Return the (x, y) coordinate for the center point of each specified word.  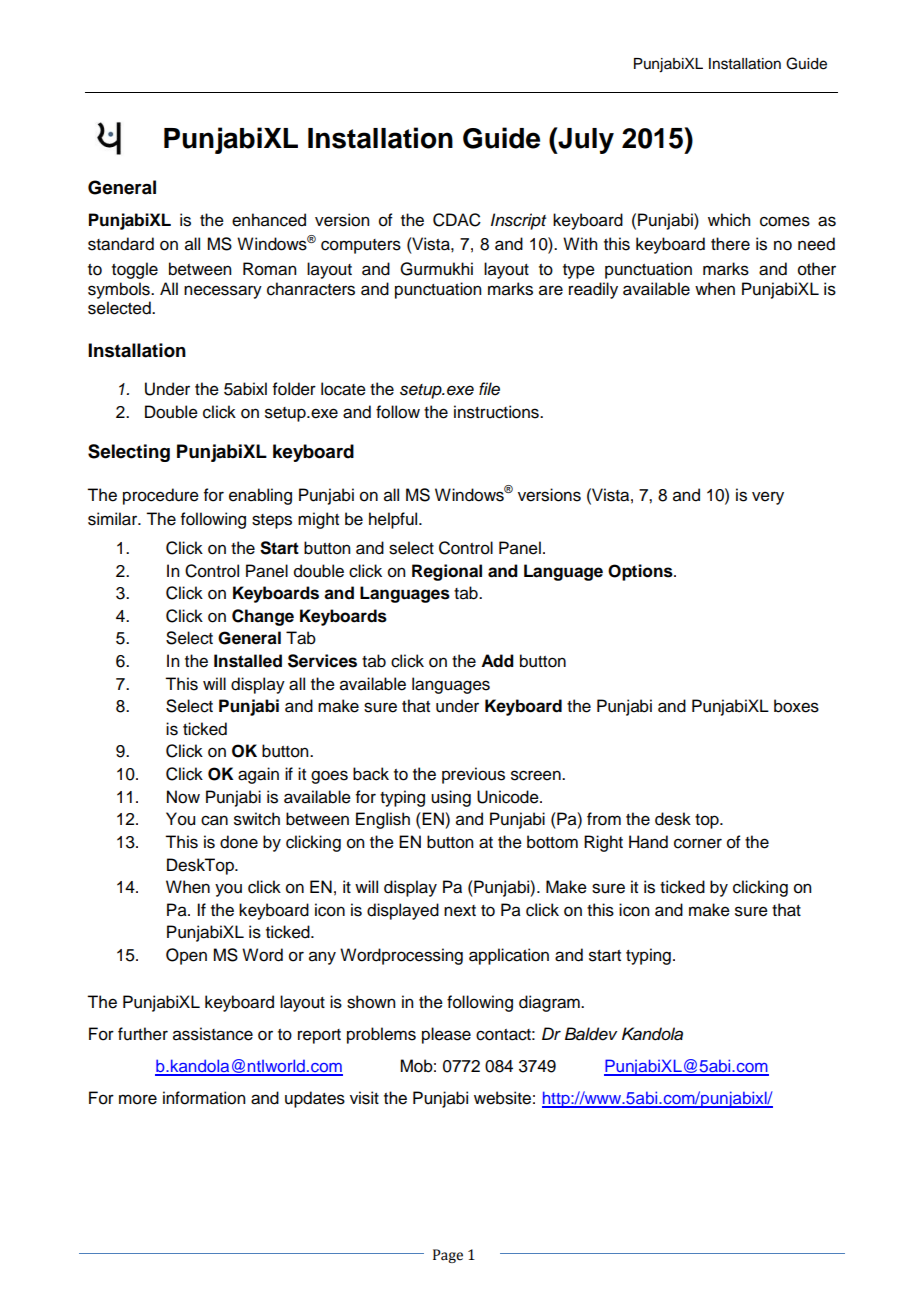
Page (448, 1256)
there (730, 244)
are (551, 290)
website (502, 1098)
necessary (223, 292)
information (204, 1098)
